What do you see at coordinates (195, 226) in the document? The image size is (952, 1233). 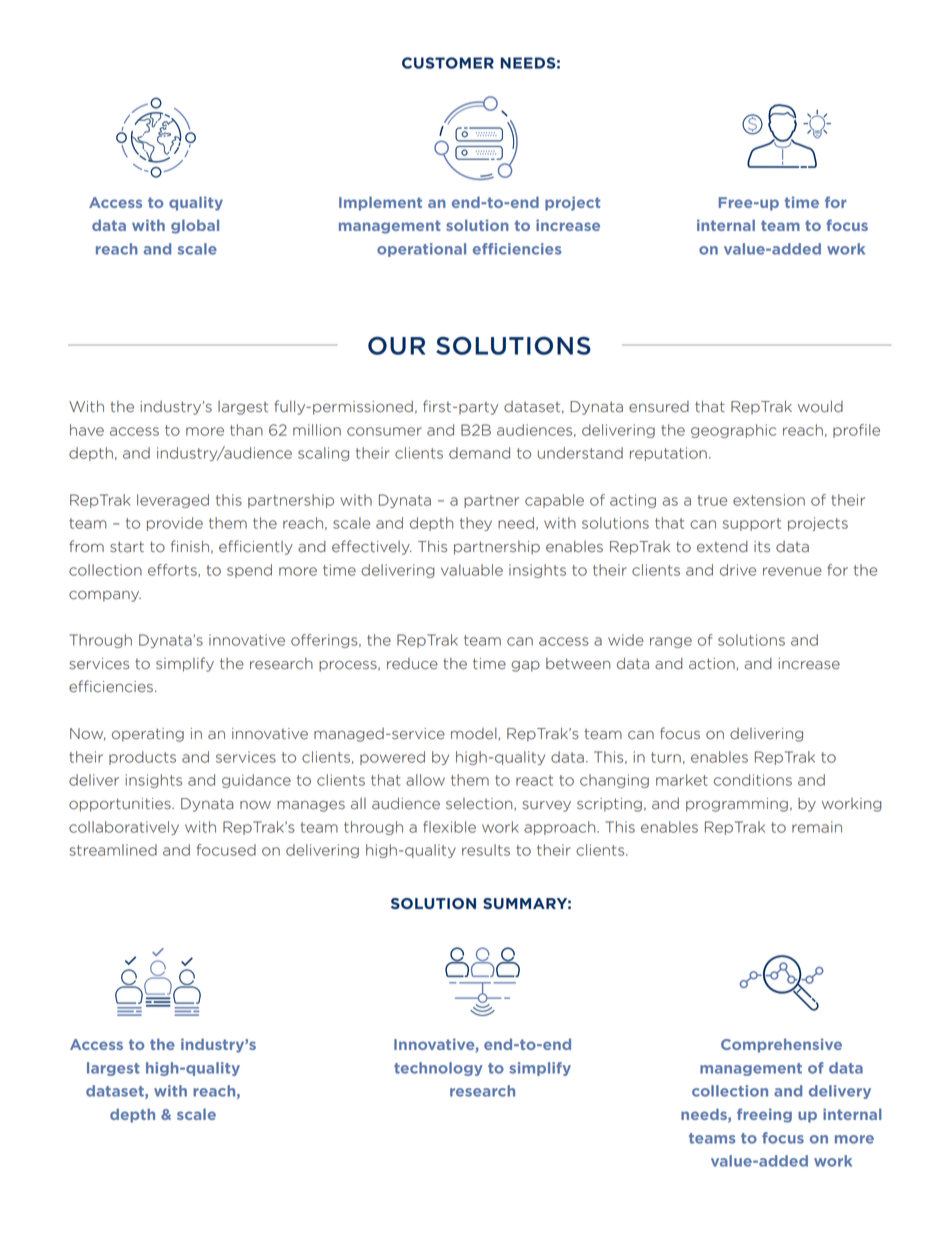 I see `global` at bounding box center [195, 226].
